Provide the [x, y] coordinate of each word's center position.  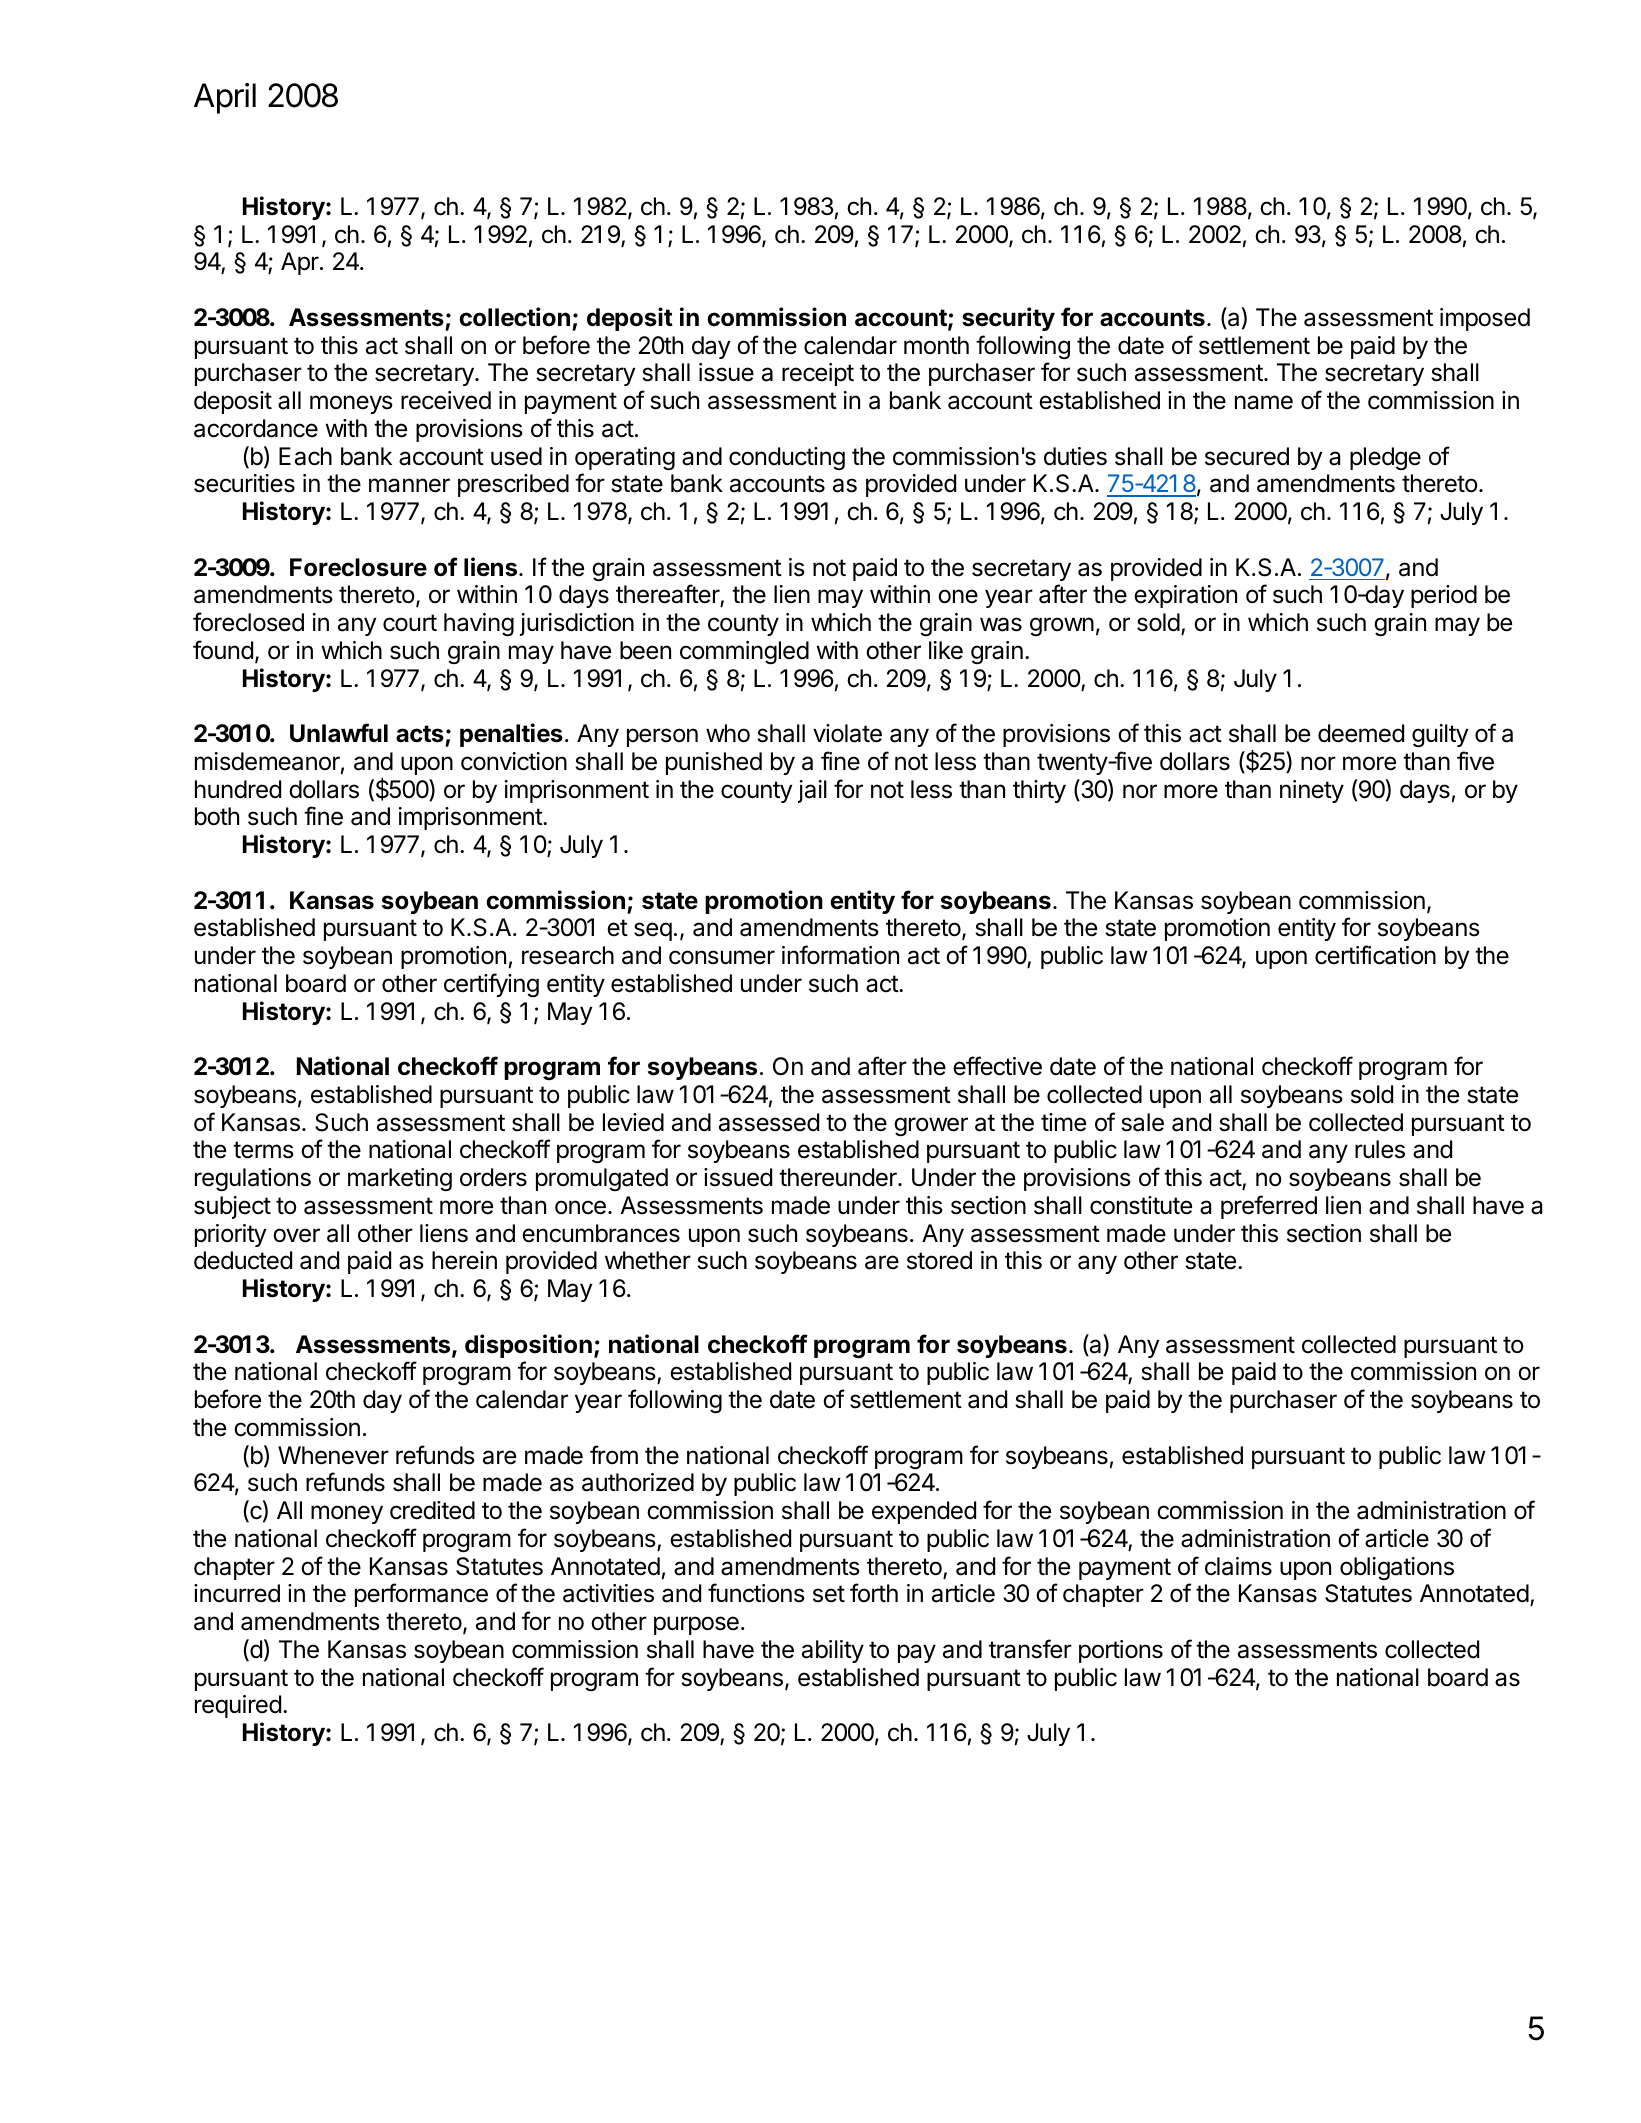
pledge [1385, 458]
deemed [1361, 733]
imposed [1485, 319]
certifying [491, 985]
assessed [769, 1122]
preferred [1269, 1207]
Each [305, 456]
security [1008, 319]
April [225, 98]
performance [421, 1595]
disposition [528, 1346]
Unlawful [339, 733]
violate [847, 733]
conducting [787, 458]
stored [939, 1260]
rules [1380, 1149]
